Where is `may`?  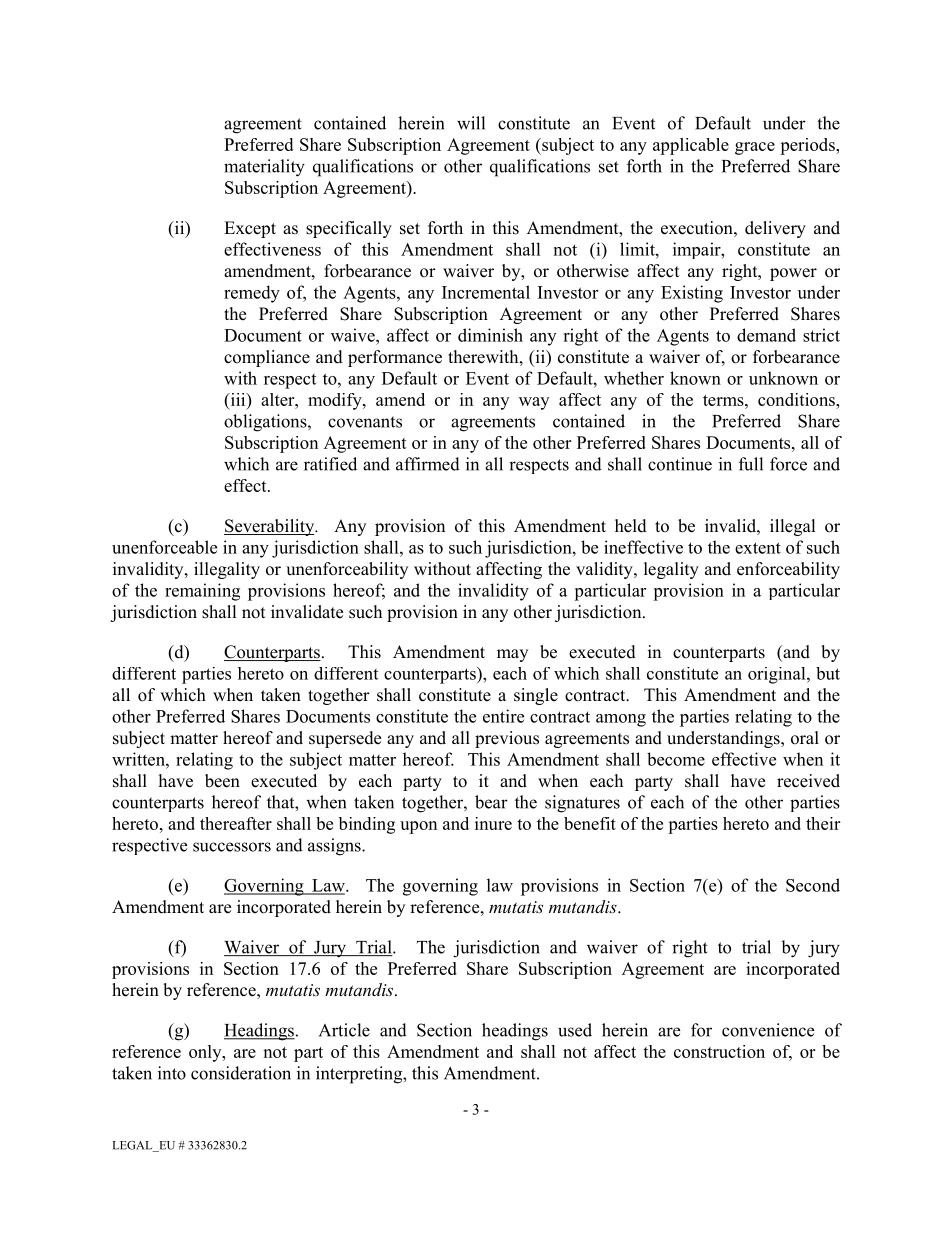 may is located at coordinates (512, 655).
